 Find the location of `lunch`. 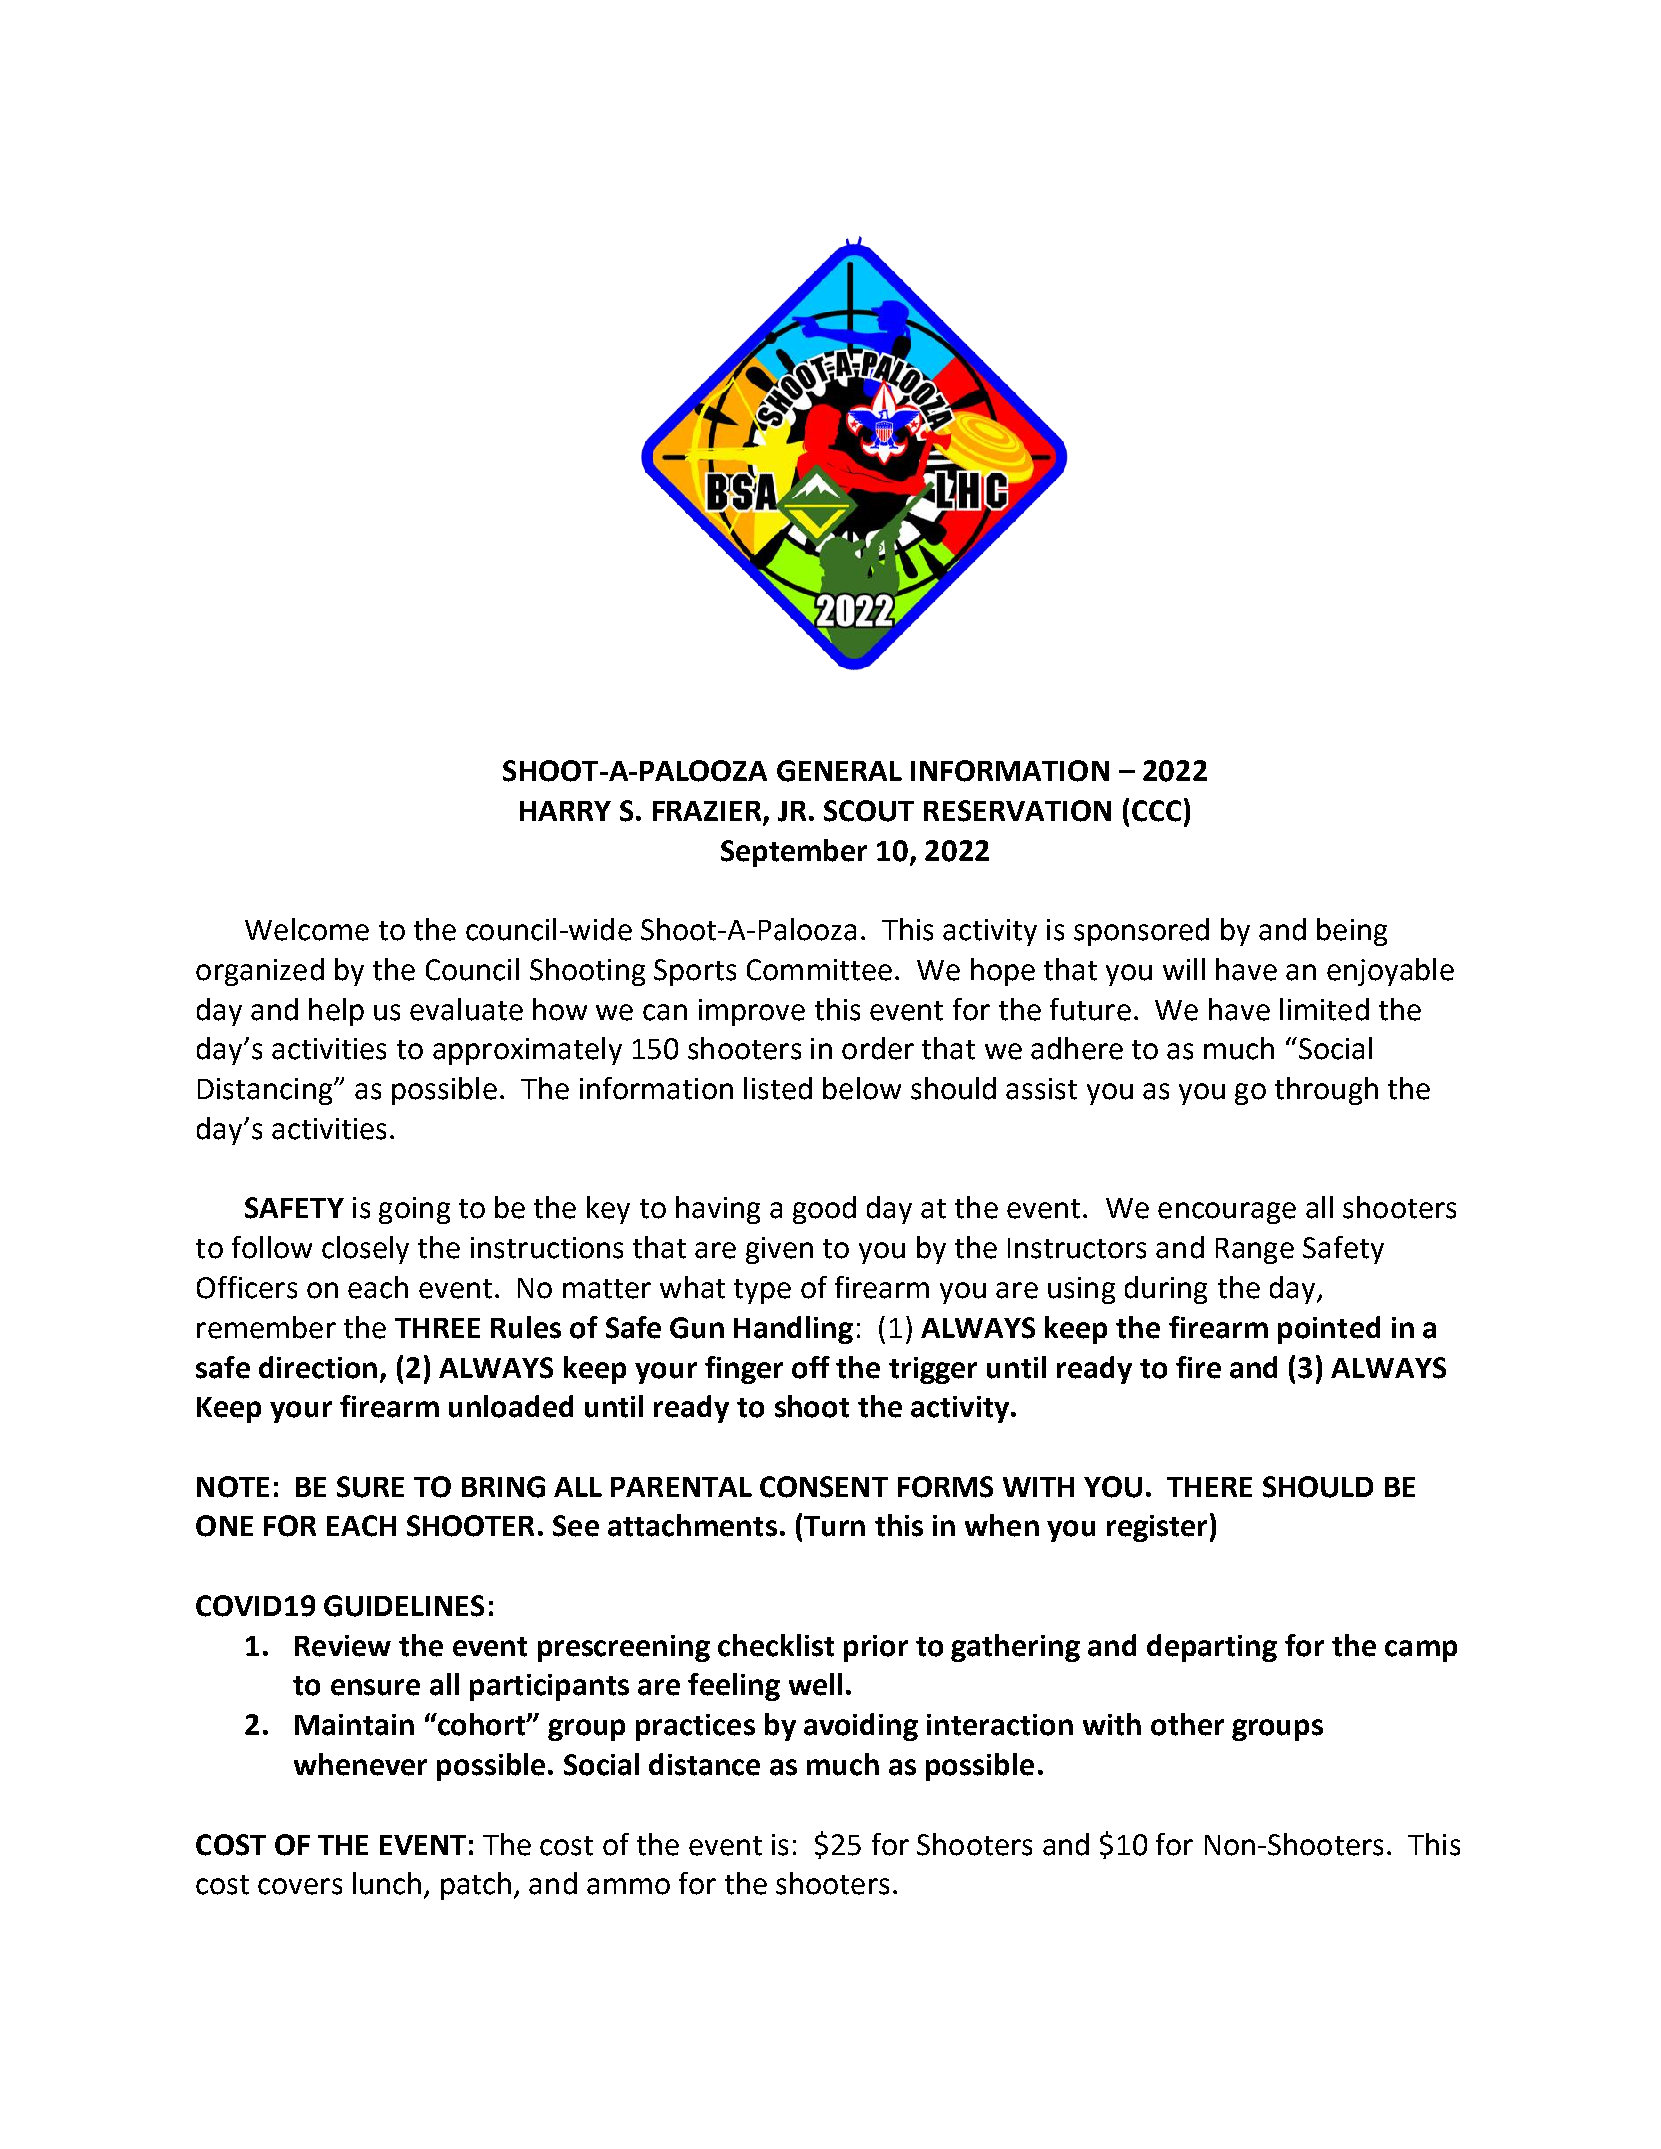

lunch is located at coordinates (387, 1883).
